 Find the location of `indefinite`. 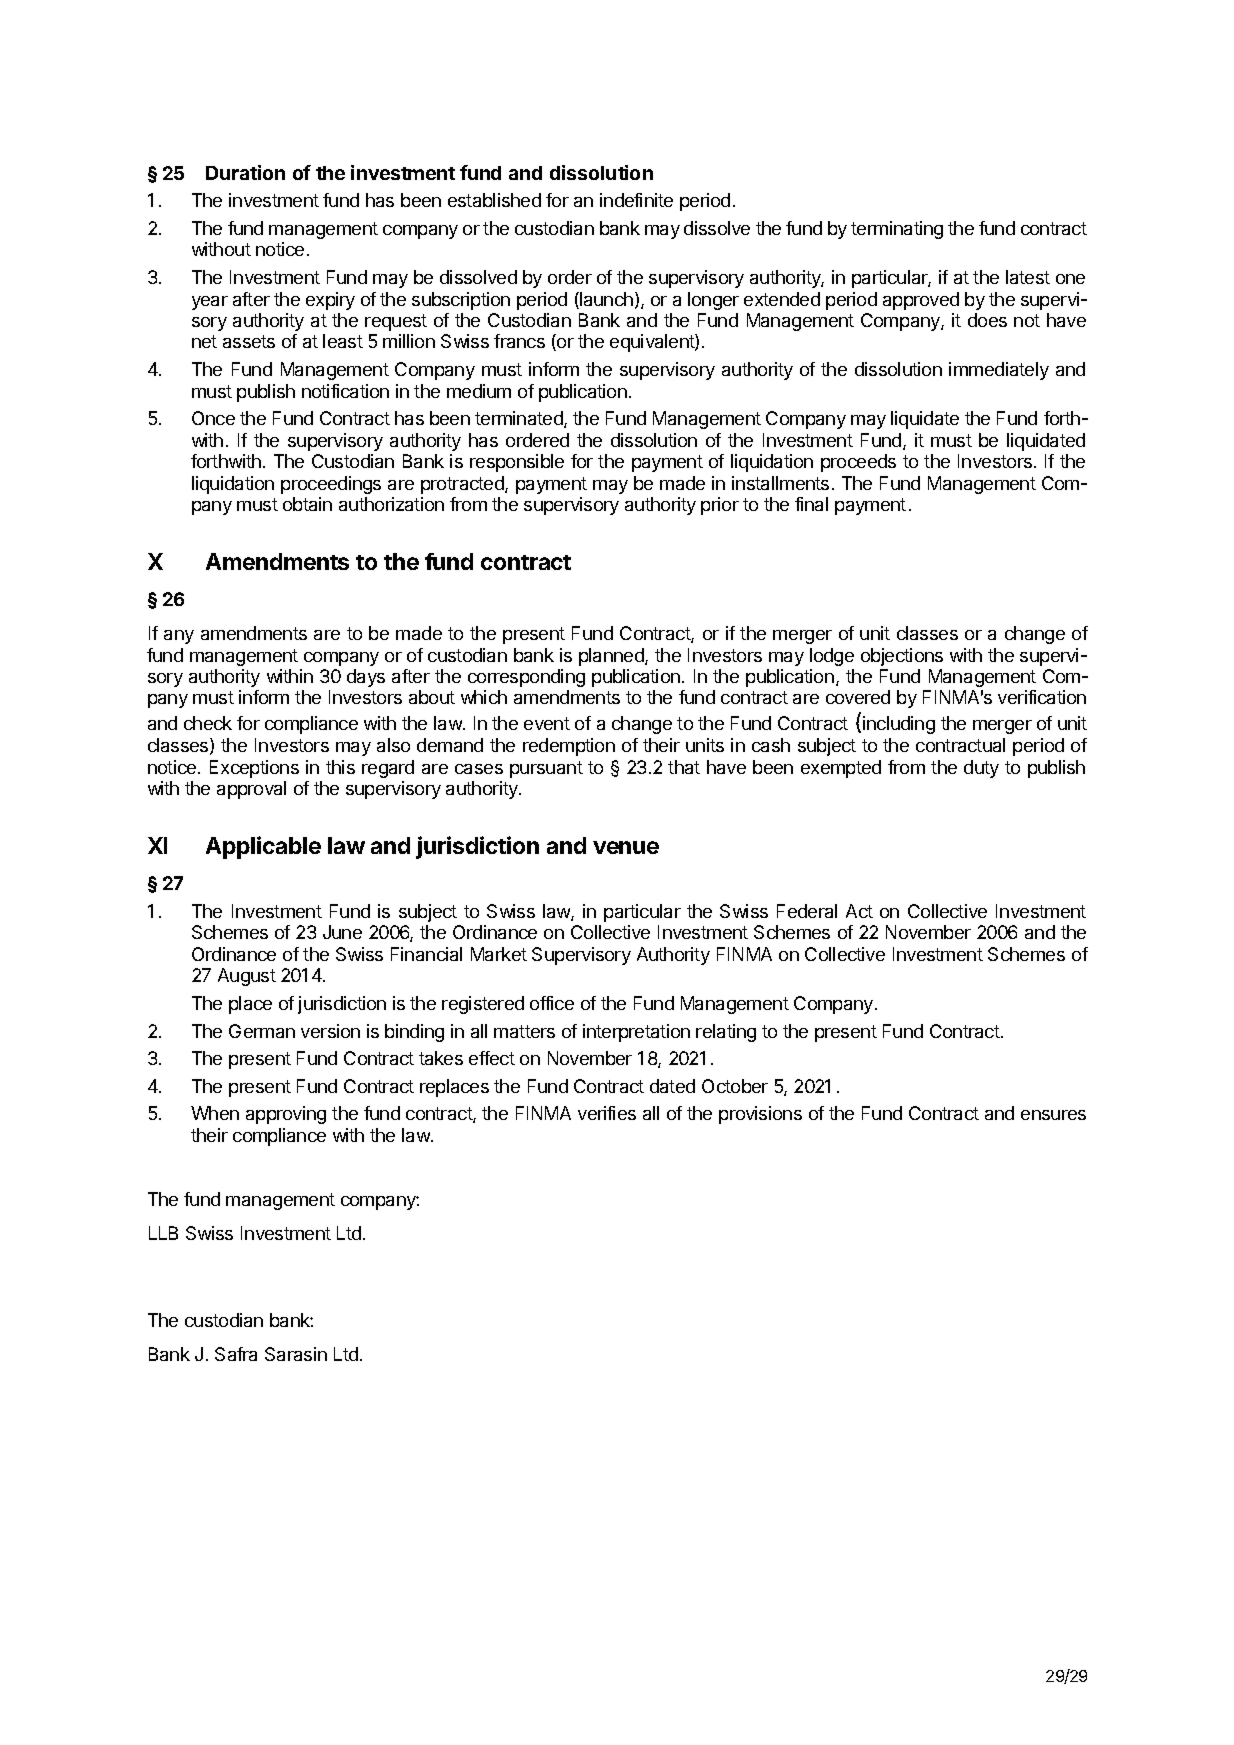

indefinite is located at coordinates (636, 200).
